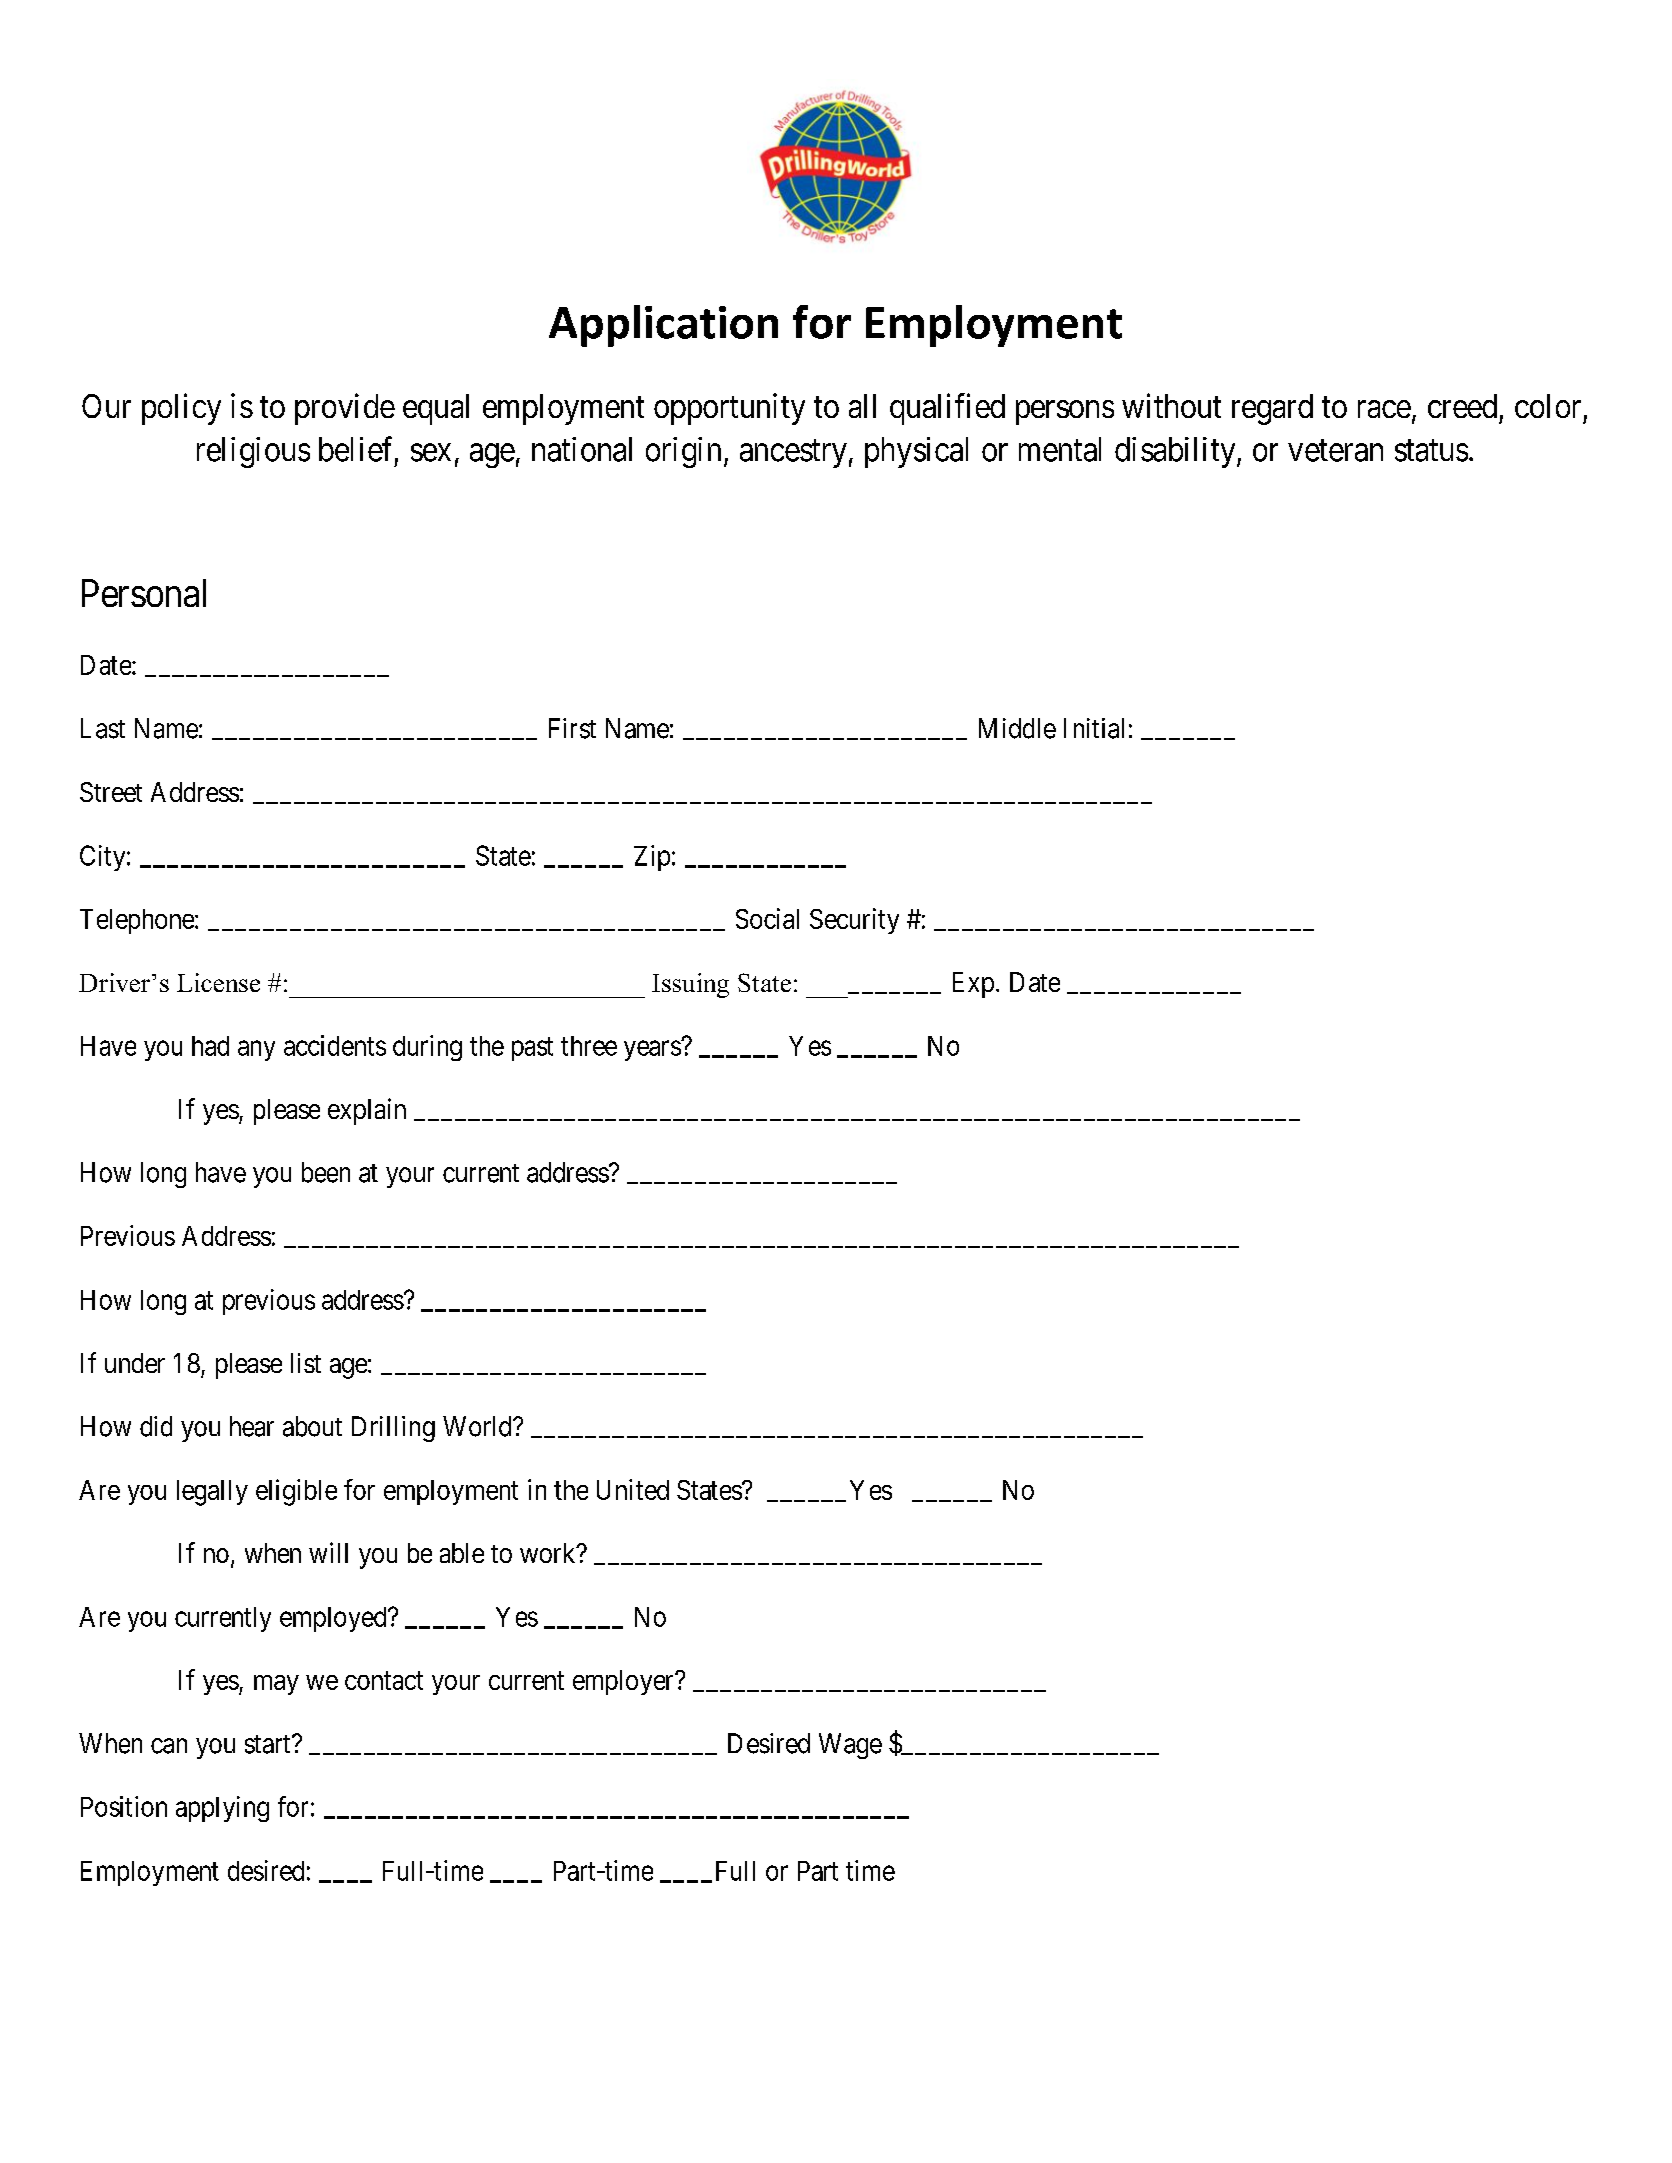 The width and height of the image is (1672, 2163). What do you see at coordinates (111, 792) in the image?
I see `Street` at bounding box center [111, 792].
